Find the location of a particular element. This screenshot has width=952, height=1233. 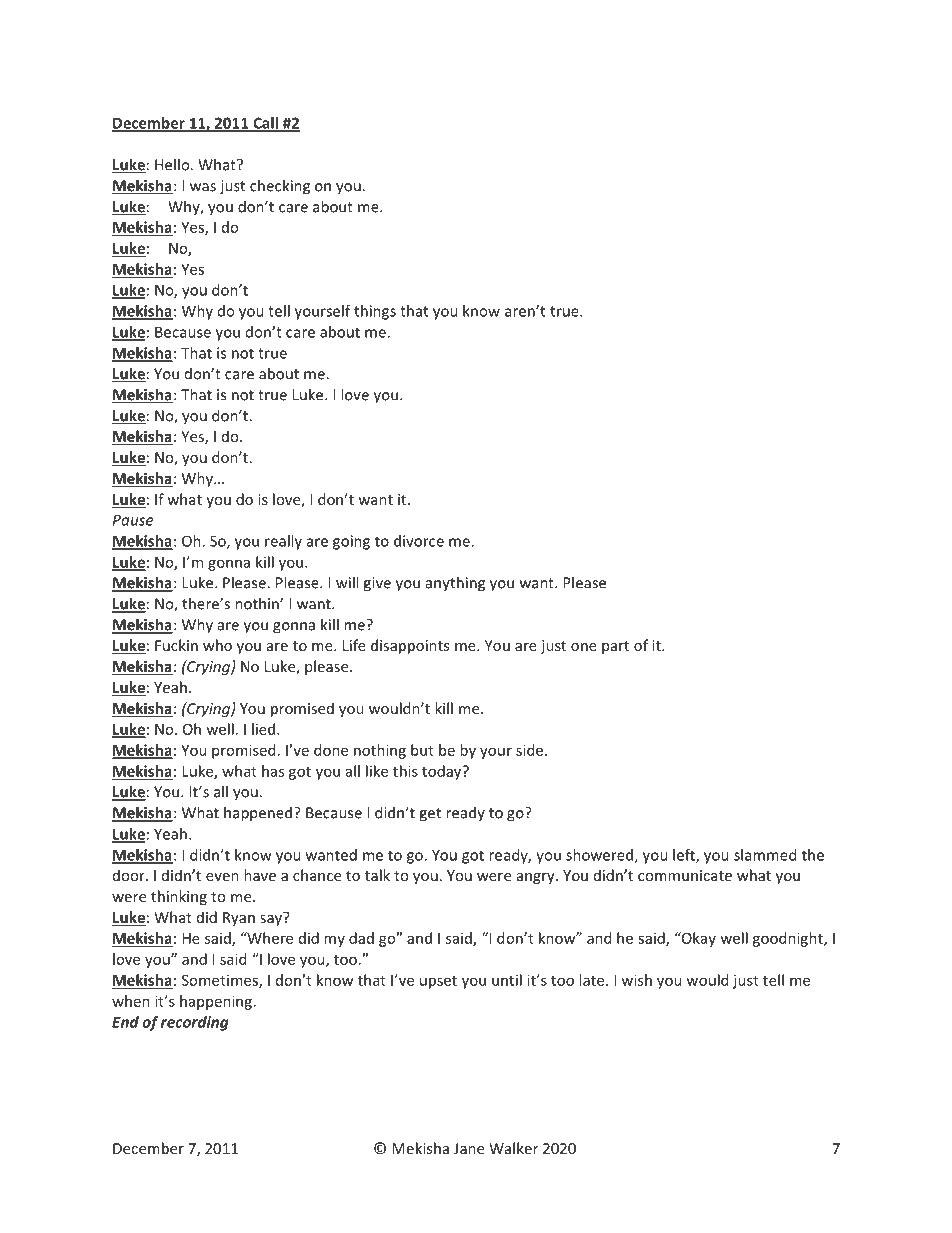

recording is located at coordinates (195, 1023).
